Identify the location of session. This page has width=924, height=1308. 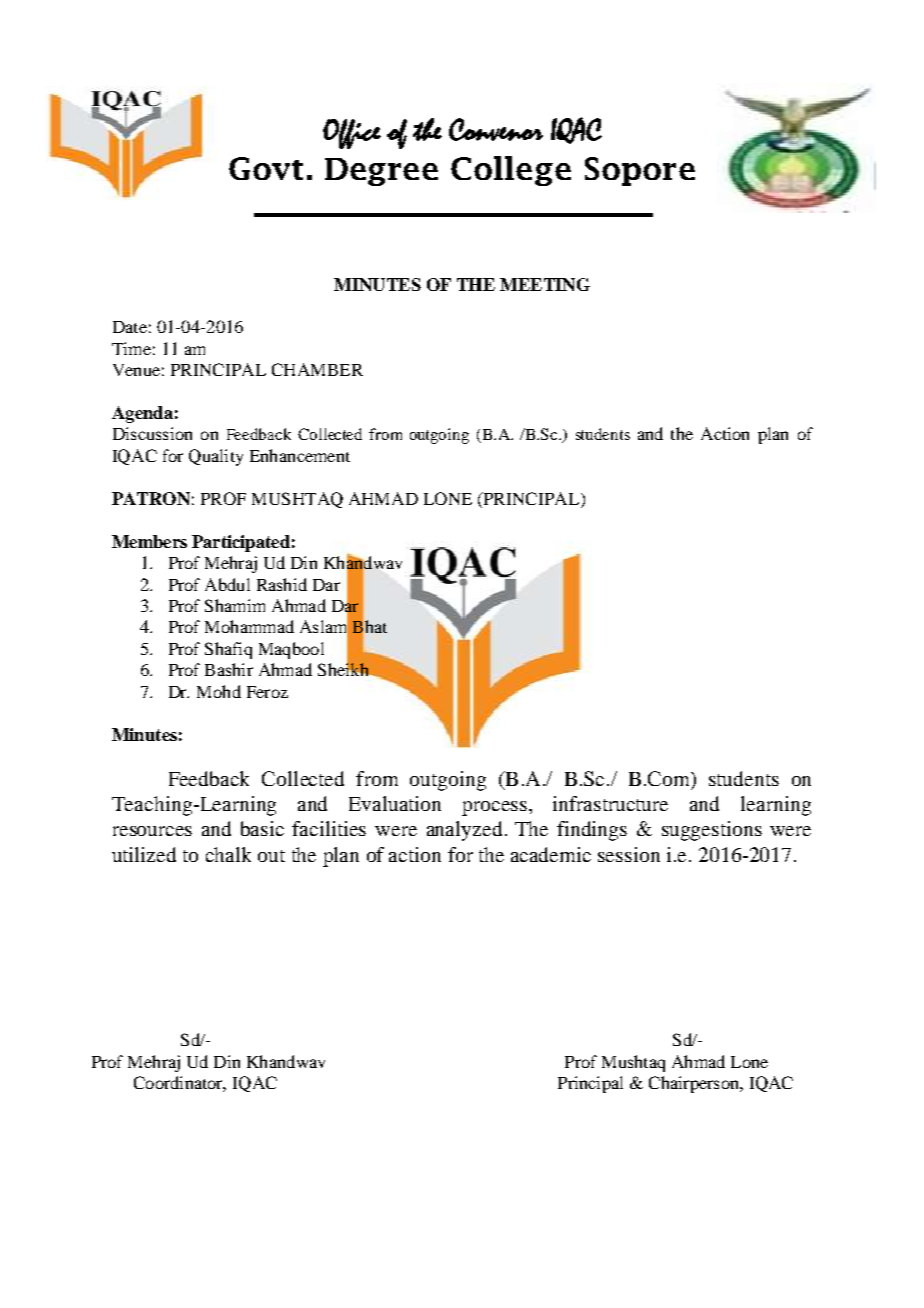
(629, 854).
